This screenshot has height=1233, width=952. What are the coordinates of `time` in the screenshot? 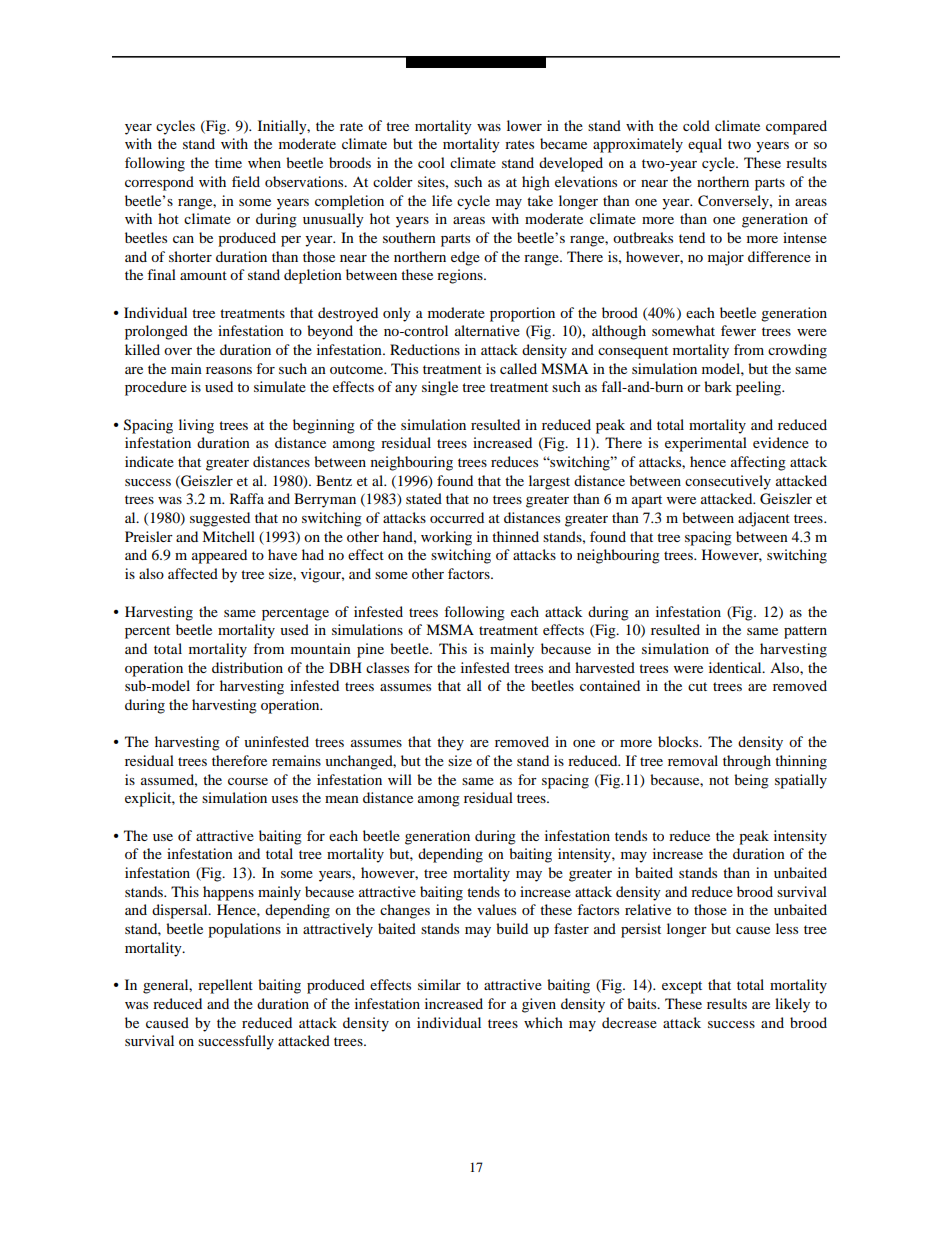 It's located at (228, 162).
